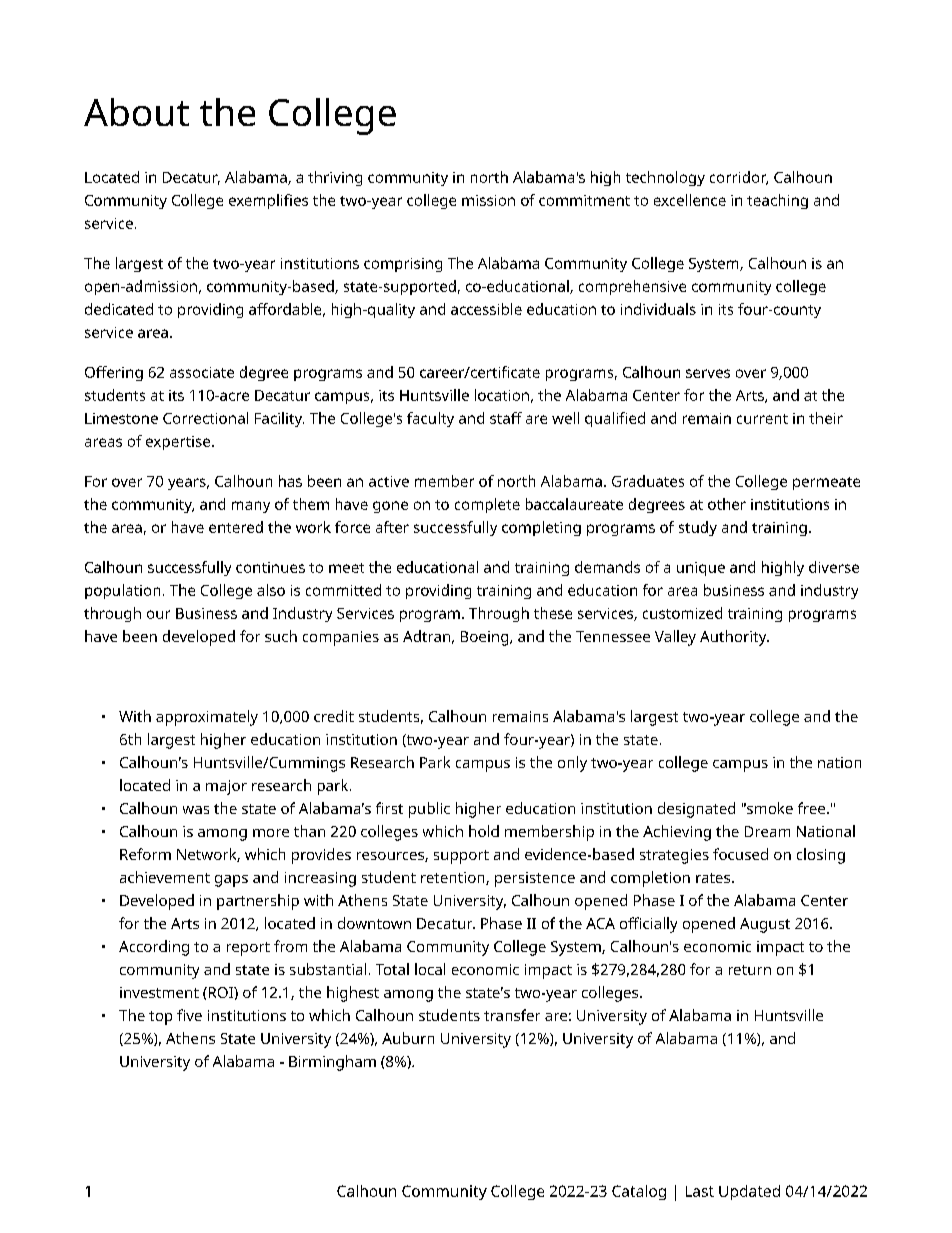 The width and height of the page is (952, 1233). Describe the element at coordinates (486, 638) in the page. I see `Boeing` at that location.
